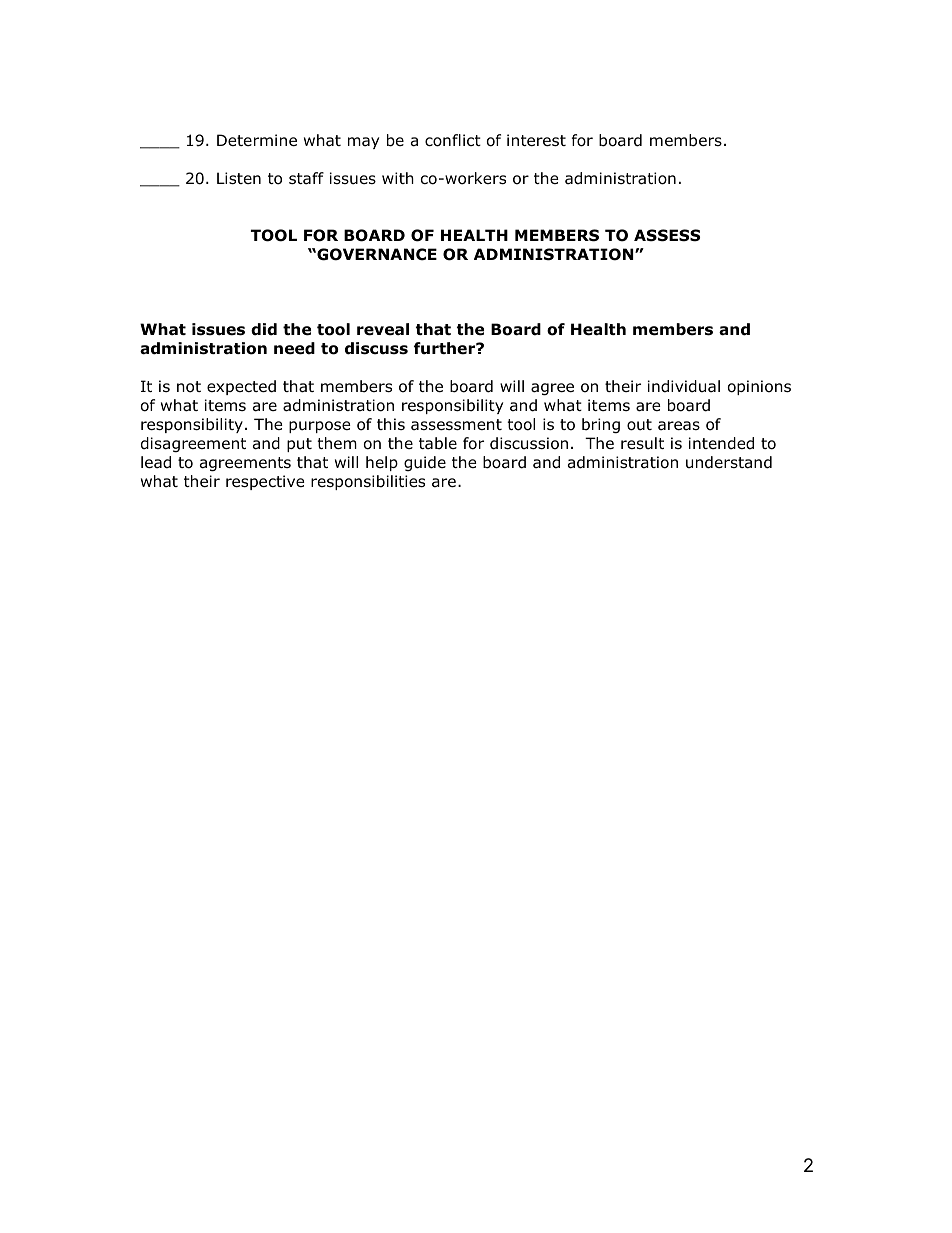 Image resolution: width=952 pixels, height=1233 pixels. I want to click on Determine, so click(257, 140).
